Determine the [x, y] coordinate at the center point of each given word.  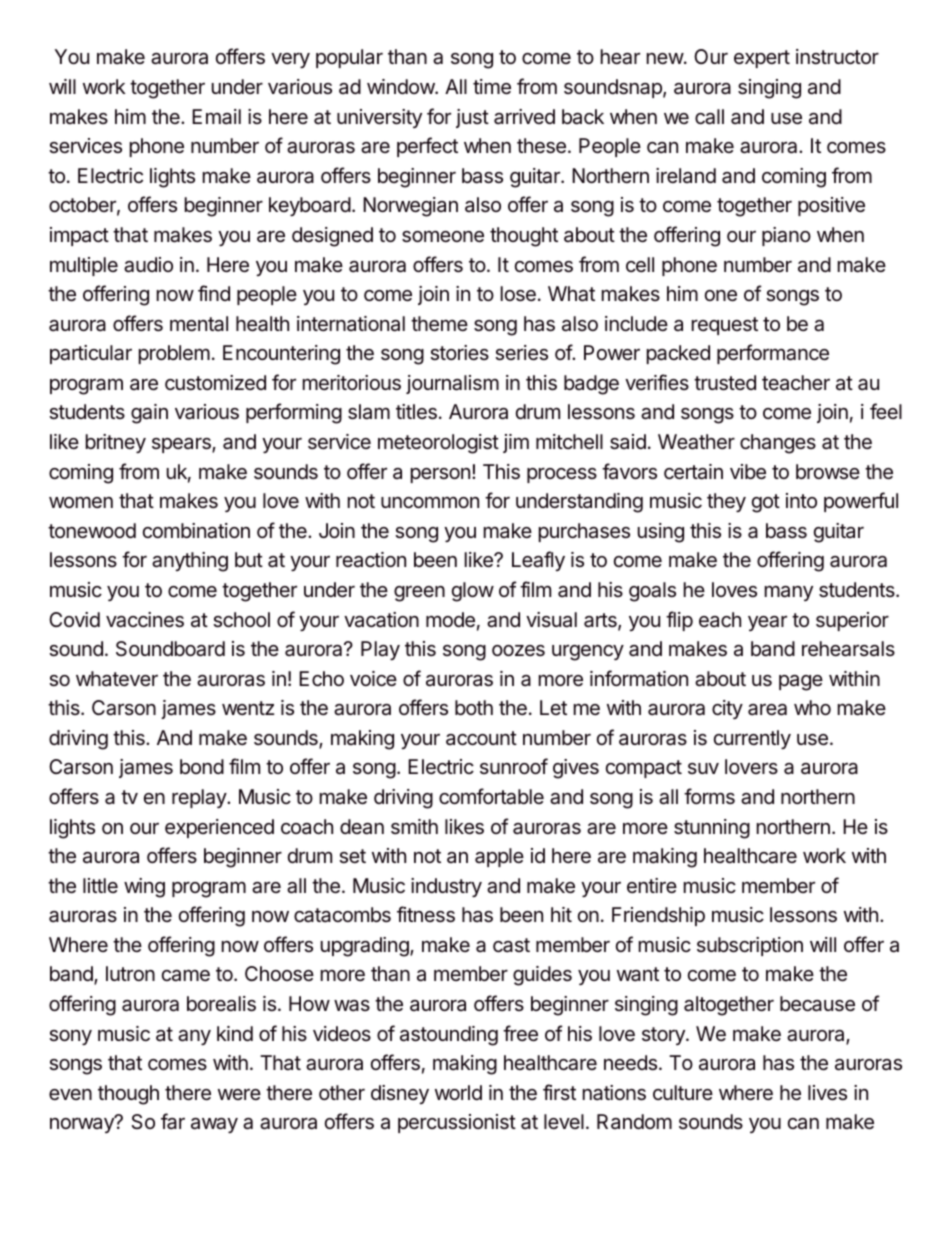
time [492, 87]
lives [827, 1093]
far [173, 1121]
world [458, 1092]
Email [216, 117]
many [789, 593]
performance [773, 354]
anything [190, 562]
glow [473, 592]
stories [459, 352]
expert [762, 59]
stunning [712, 829]
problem [174, 354]
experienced [219, 828]
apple [499, 857]
